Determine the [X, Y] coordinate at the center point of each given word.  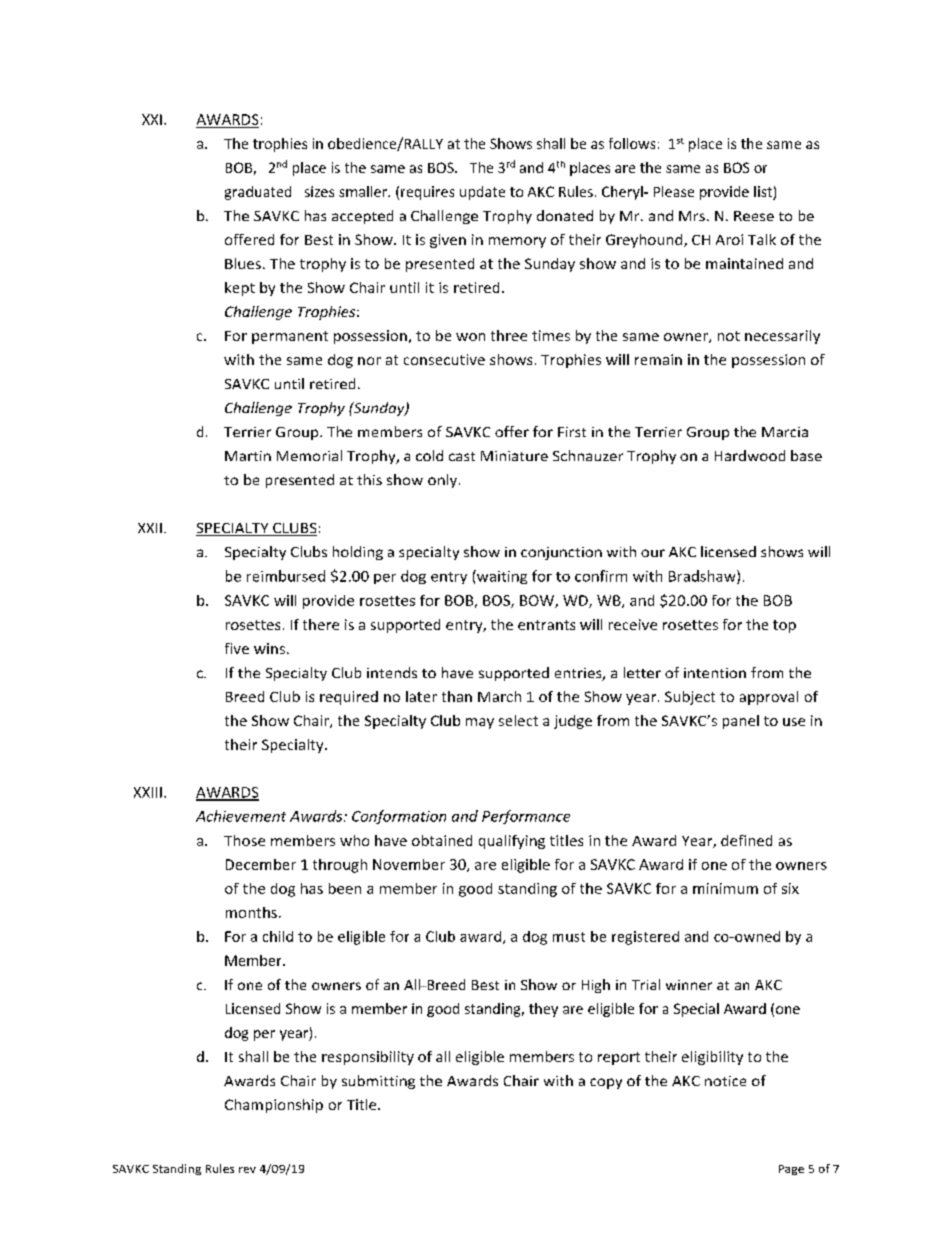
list [764, 193]
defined [746, 840]
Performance [526, 817]
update [482, 193]
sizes [319, 191]
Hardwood [750, 455]
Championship [274, 1106]
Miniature [514, 456]
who [354, 840]
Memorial [309, 455]
